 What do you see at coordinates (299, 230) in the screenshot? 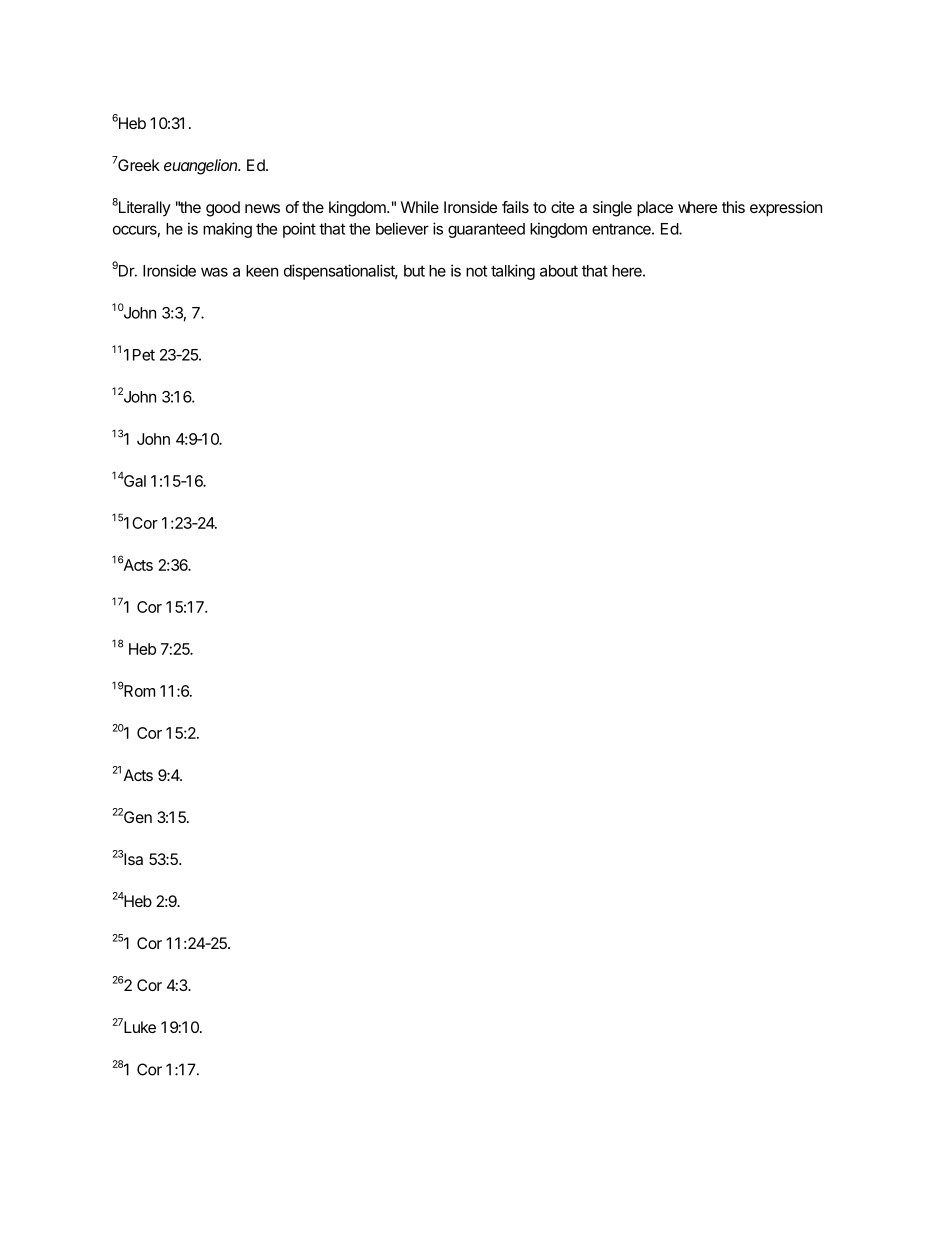
I see `point` at bounding box center [299, 230].
